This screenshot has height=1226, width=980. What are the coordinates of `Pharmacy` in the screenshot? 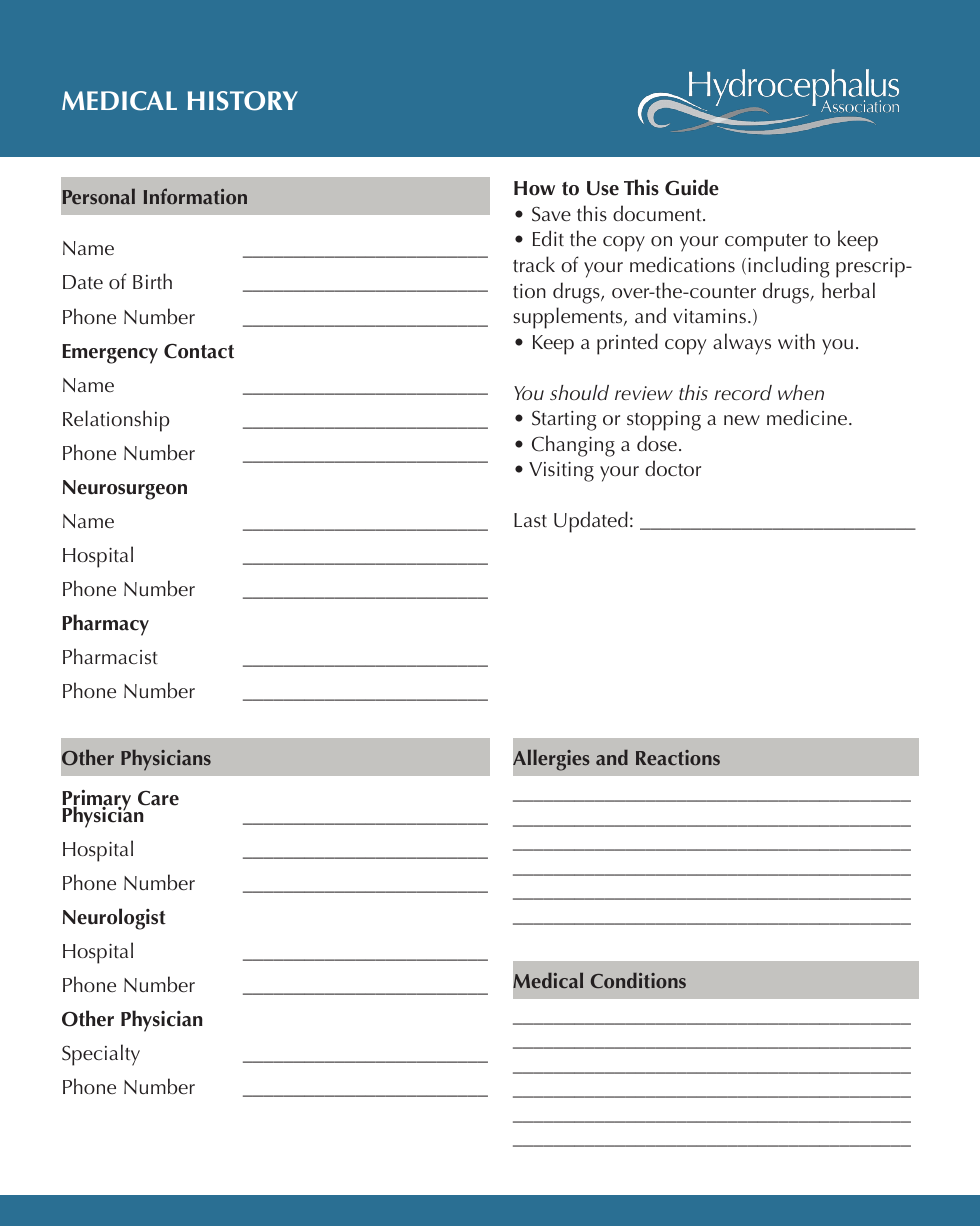 It's located at (105, 625).
